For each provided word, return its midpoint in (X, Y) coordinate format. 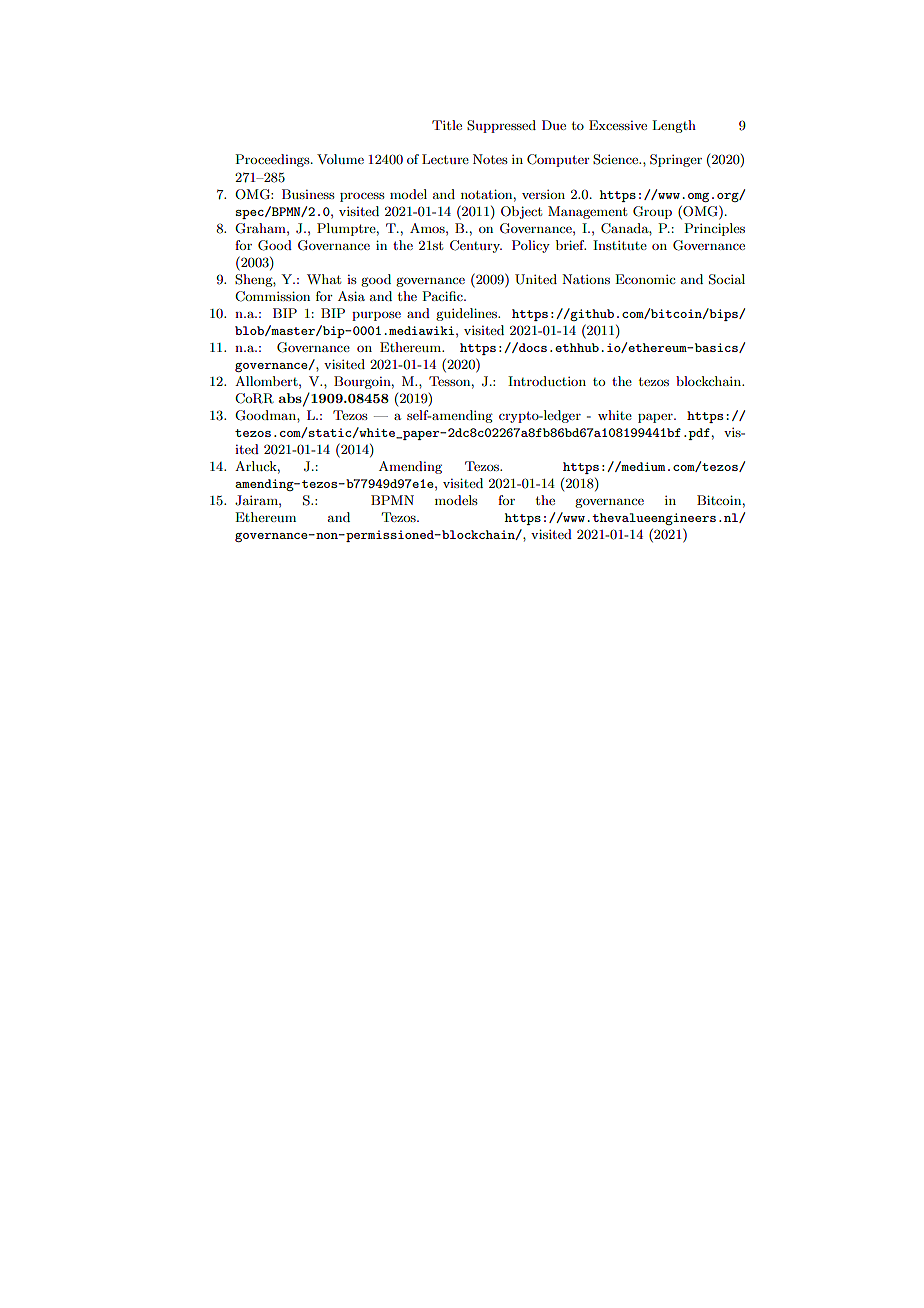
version (543, 194)
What (324, 279)
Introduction (547, 381)
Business (308, 194)
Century (476, 246)
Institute (620, 245)
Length (674, 126)
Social (727, 279)
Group (652, 212)
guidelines (468, 314)
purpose (376, 316)
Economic (645, 279)
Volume (340, 159)
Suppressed (501, 126)
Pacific (443, 296)
